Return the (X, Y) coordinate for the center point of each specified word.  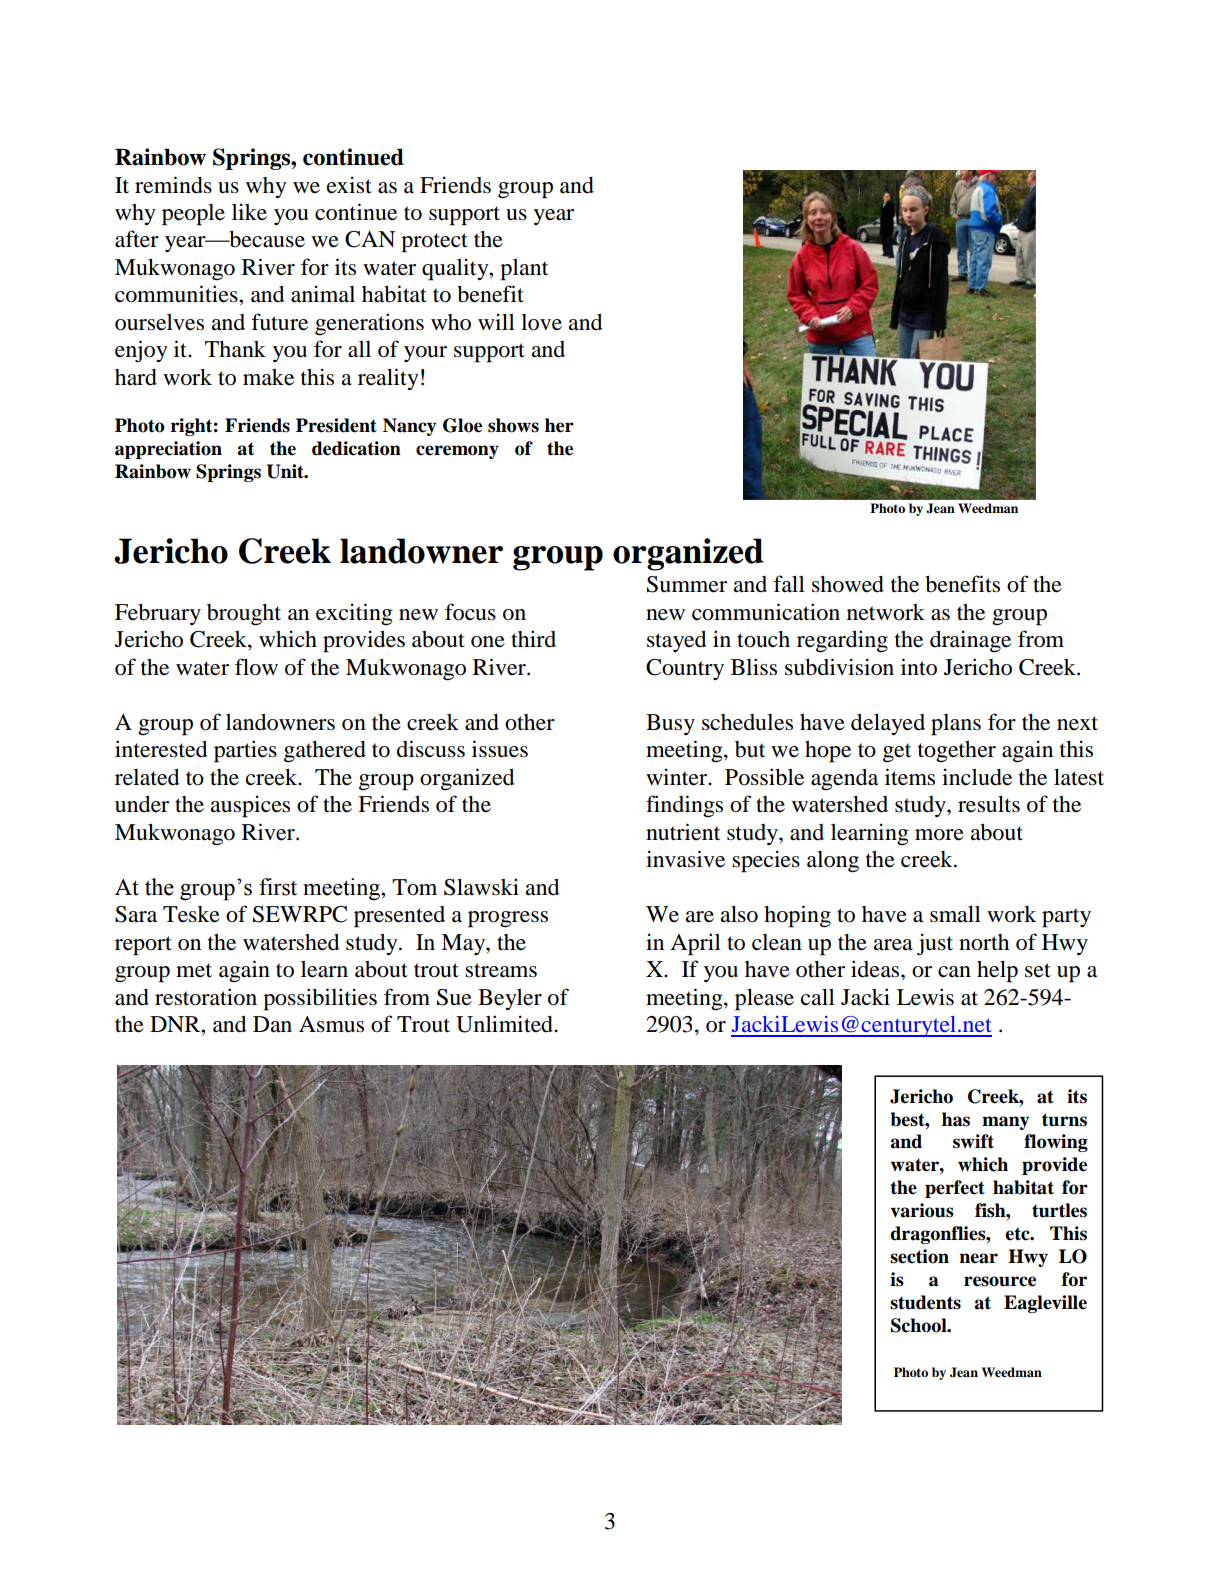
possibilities (320, 999)
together (957, 752)
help (997, 972)
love (541, 322)
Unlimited (506, 1024)
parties (245, 751)
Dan (272, 1024)
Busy (670, 724)
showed (848, 584)
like (249, 212)
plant (524, 270)
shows (513, 425)
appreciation (168, 450)
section (919, 1256)
